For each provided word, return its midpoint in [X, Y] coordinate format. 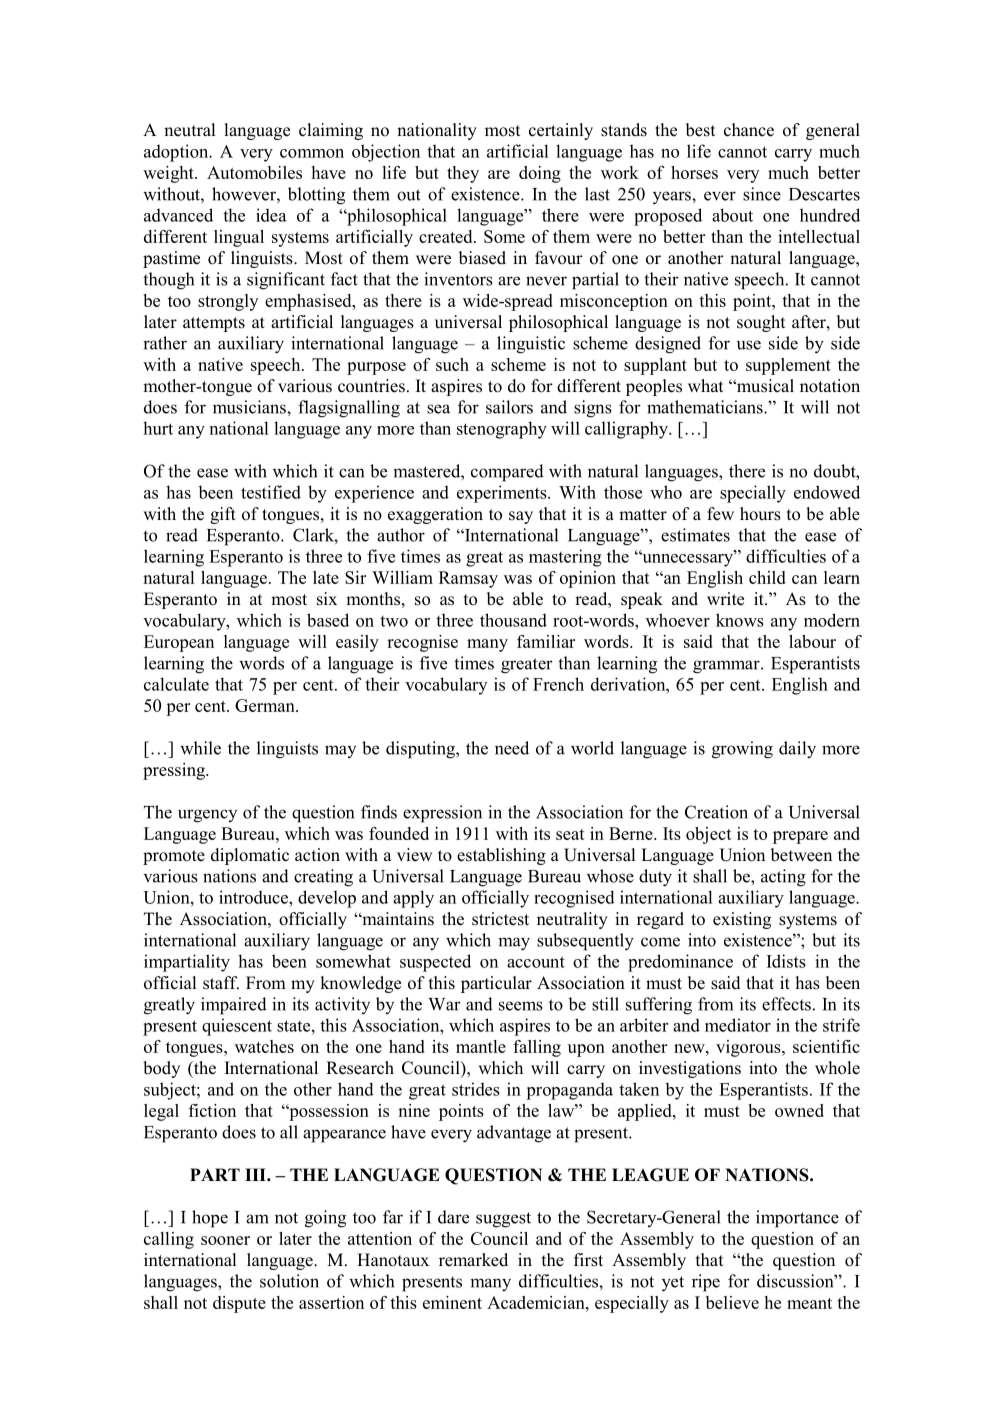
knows [740, 620]
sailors [509, 407]
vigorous [749, 1048]
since [762, 194]
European [179, 643]
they [463, 174]
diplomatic [250, 856]
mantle [481, 1046]
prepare [800, 837]
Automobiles [254, 172]
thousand [513, 620]
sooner [225, 1240]
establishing [501, 856]
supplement [788, 366]
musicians [250, 407]
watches [264, 1046]
